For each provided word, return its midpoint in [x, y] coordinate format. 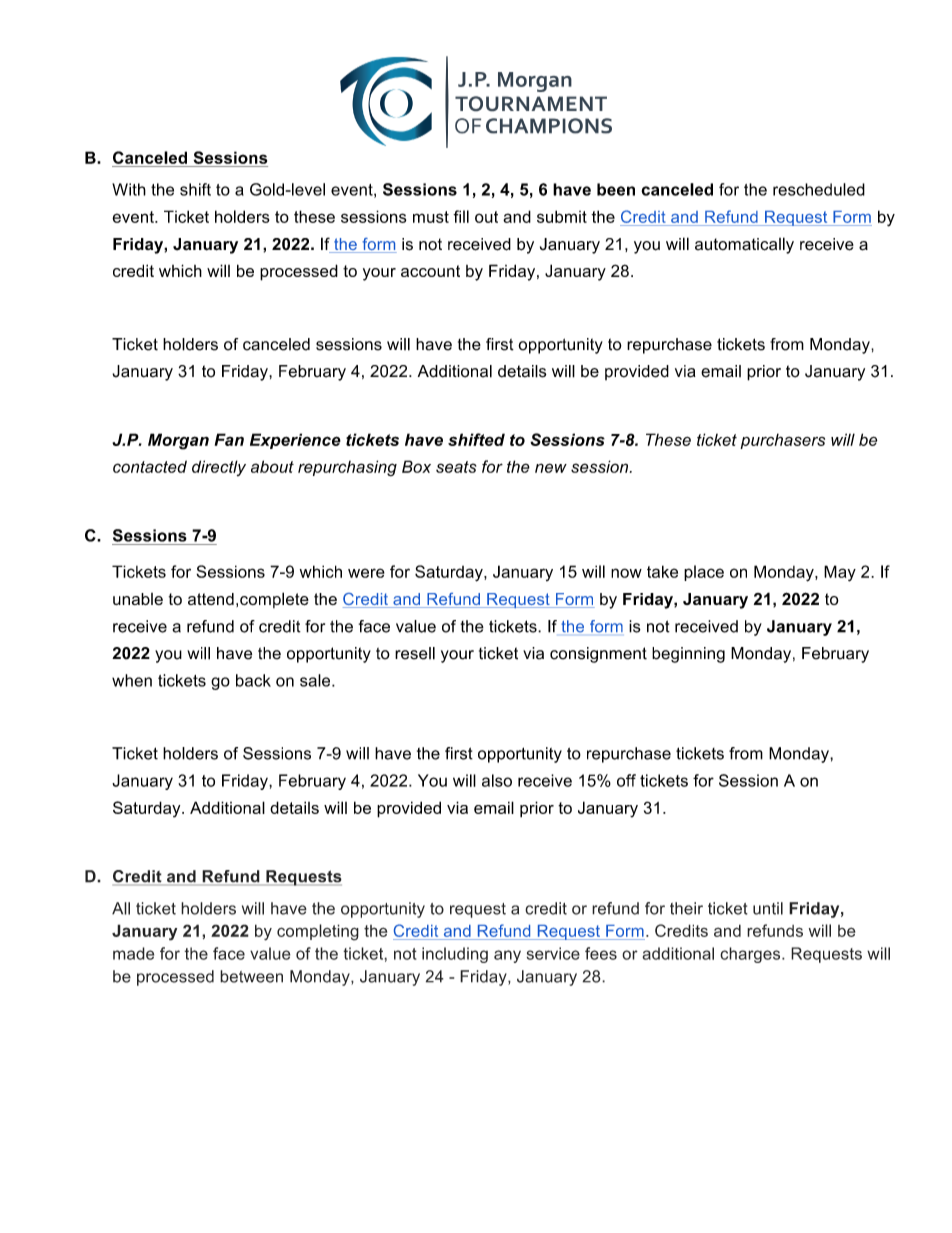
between [251, 976]
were [366, 573]
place [704, 573]
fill [461, 216]
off [626, 780]
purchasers [782, 441]
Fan [229, 439]
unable [138, 599]
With [129, 189]
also [497, 780]
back [253, 680]
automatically [744, 245]
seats [456, 467]
